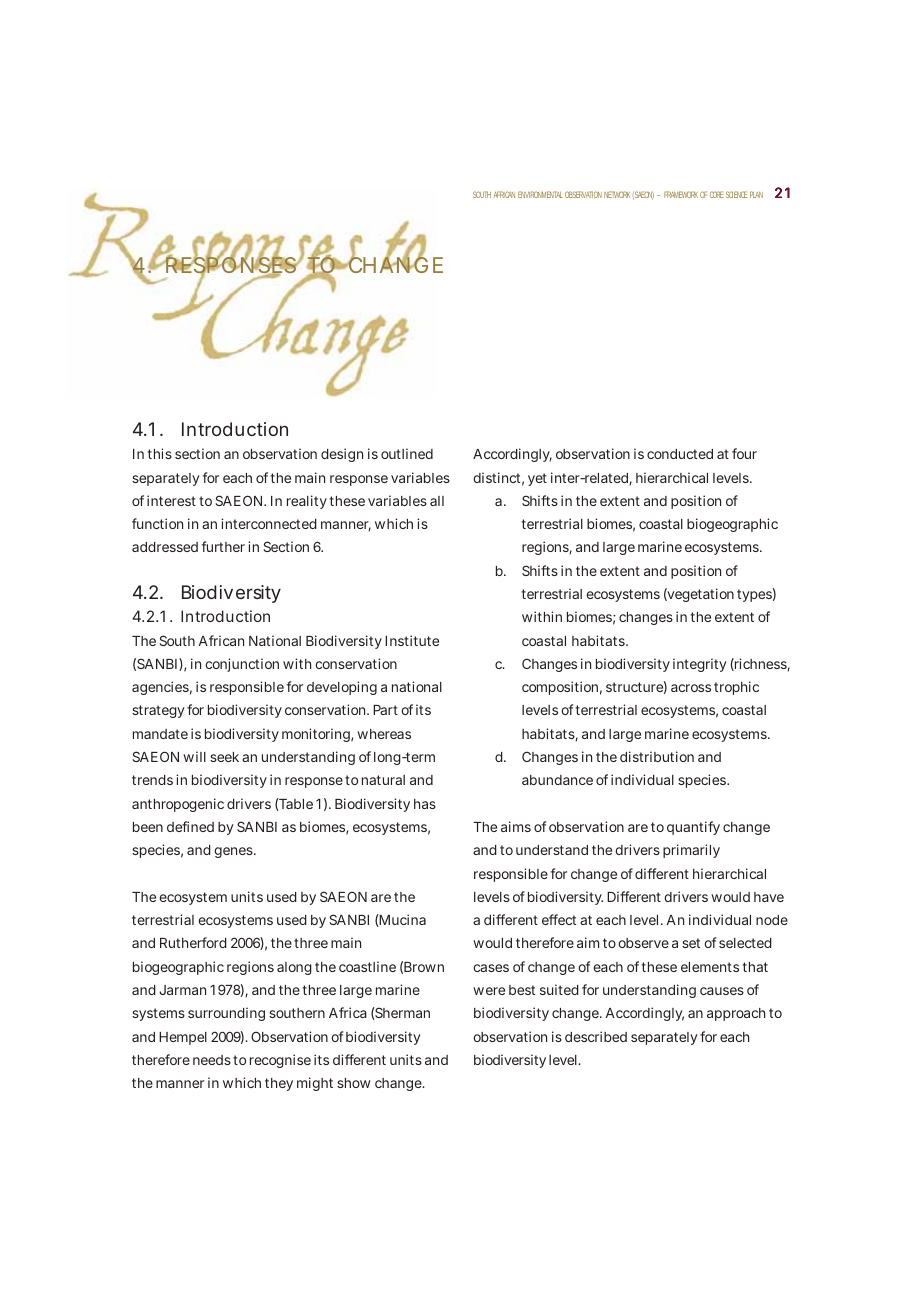  I want to click on CORE, so click(717, 194).
